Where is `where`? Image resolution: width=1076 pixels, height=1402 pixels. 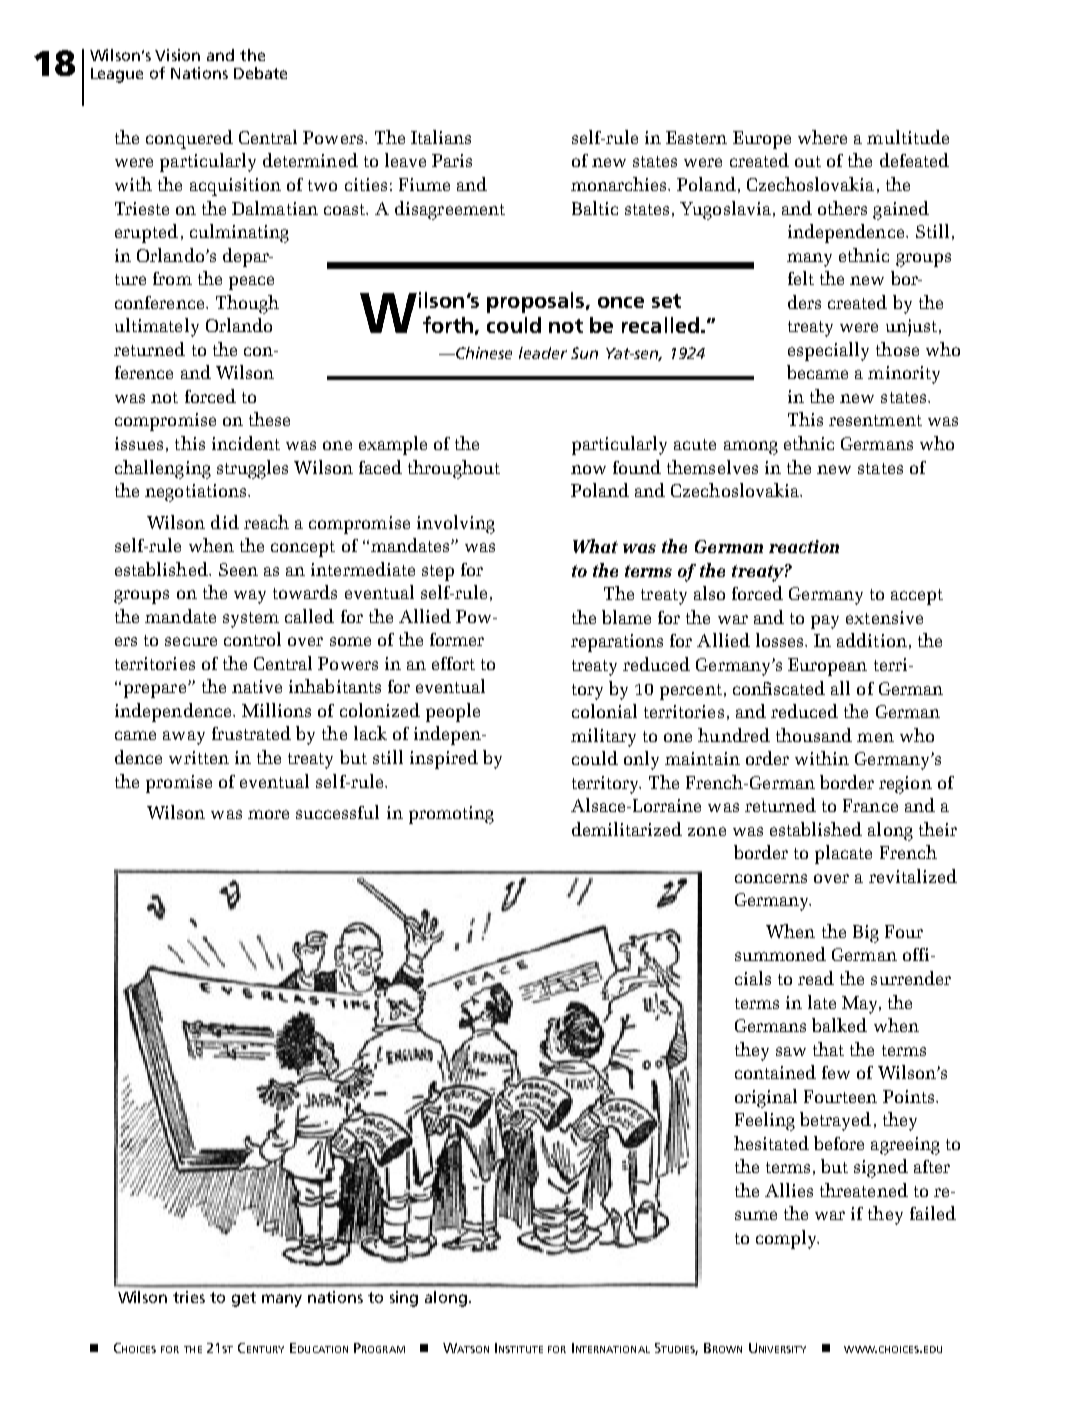
where is located at coordinates (822, 137).
